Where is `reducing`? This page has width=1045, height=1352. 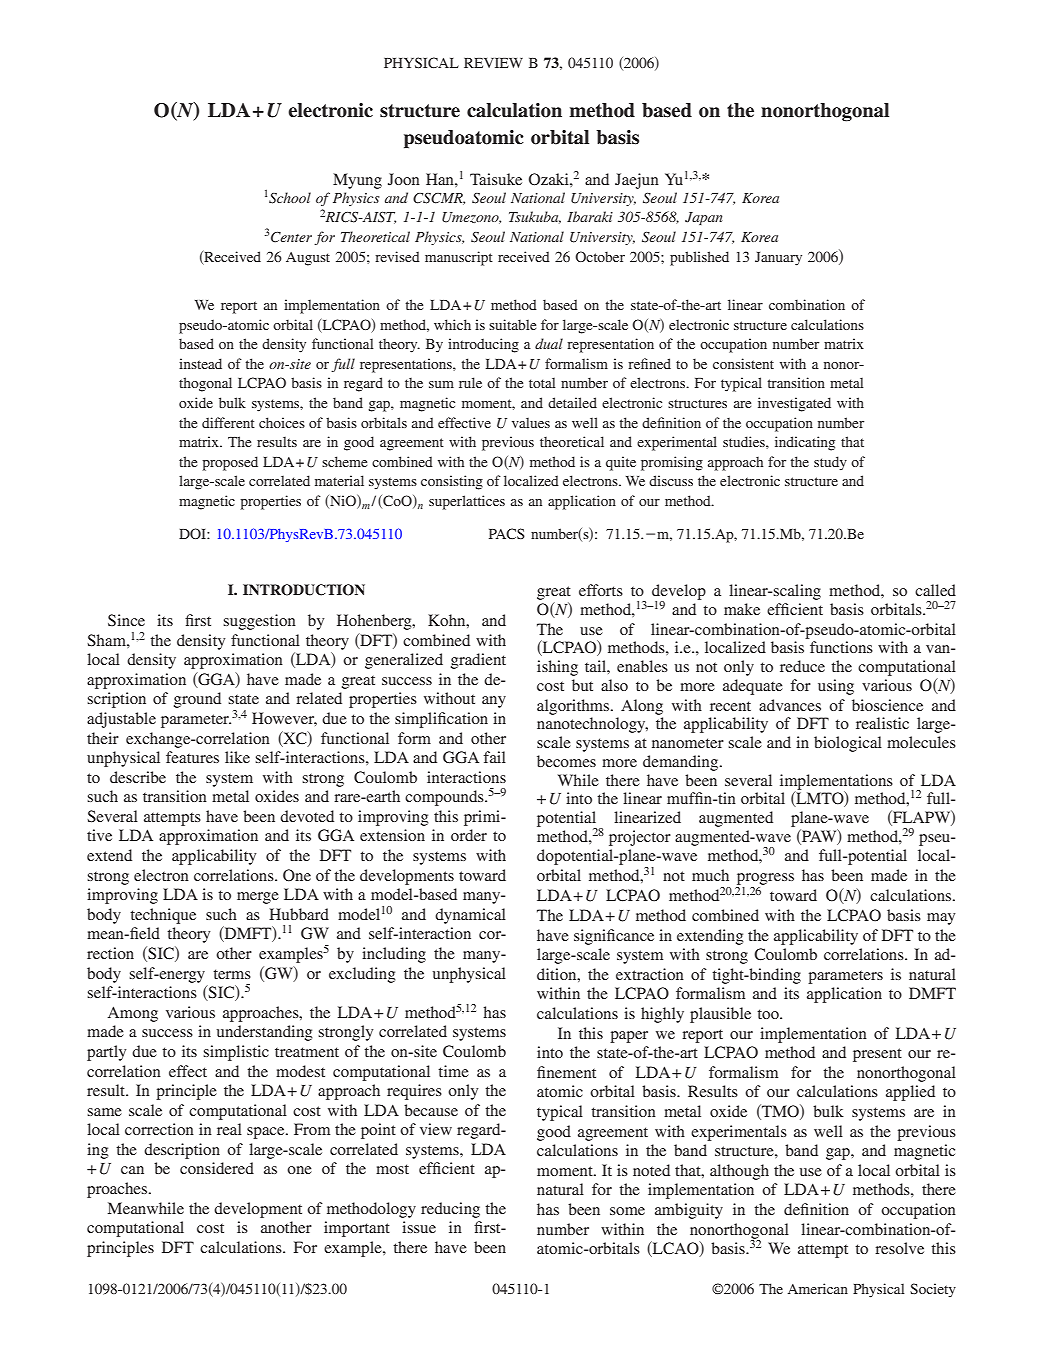 reducing is located at coordinates (450, 1210).
